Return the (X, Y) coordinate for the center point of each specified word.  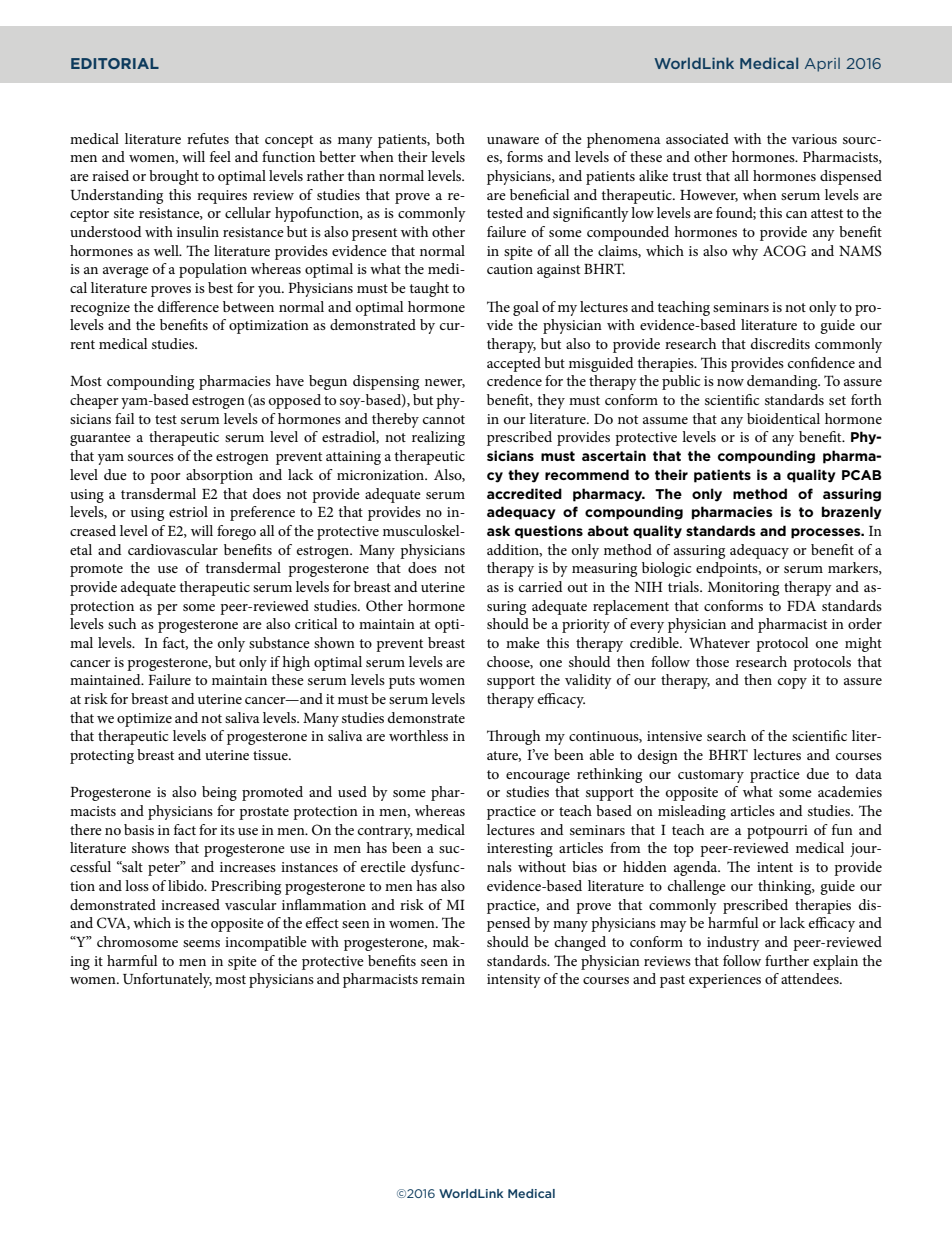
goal (526, 308)
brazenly (852, 513)
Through (513, 737)
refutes (208, 138)
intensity (514, 981)
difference (188, 306)
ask (498, 530)
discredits (780, 343)
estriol (188, 511)
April (822, 65)
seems (201, 943)
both (450, 138)
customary (711, 776)
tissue (271, 755)
